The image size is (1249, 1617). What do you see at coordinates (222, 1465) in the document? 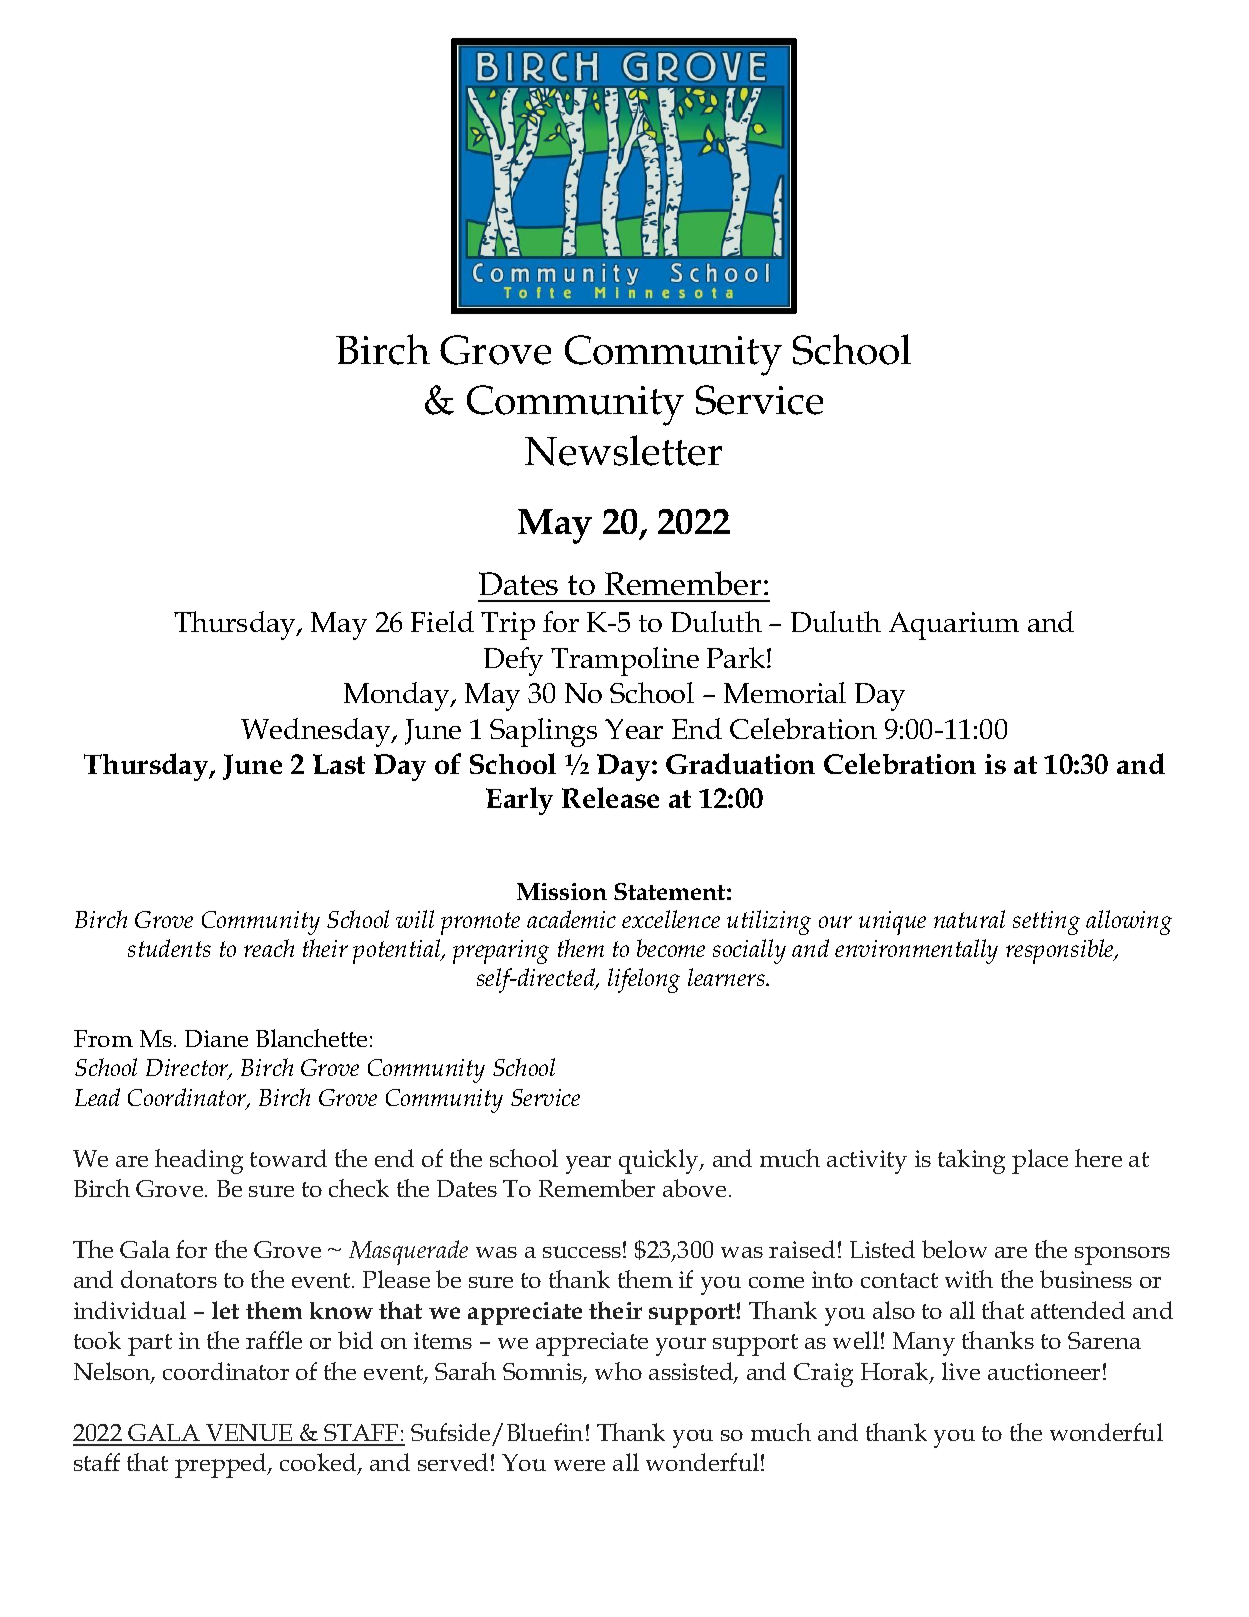
I see `prepped` at bounding box center [222, 1465].
